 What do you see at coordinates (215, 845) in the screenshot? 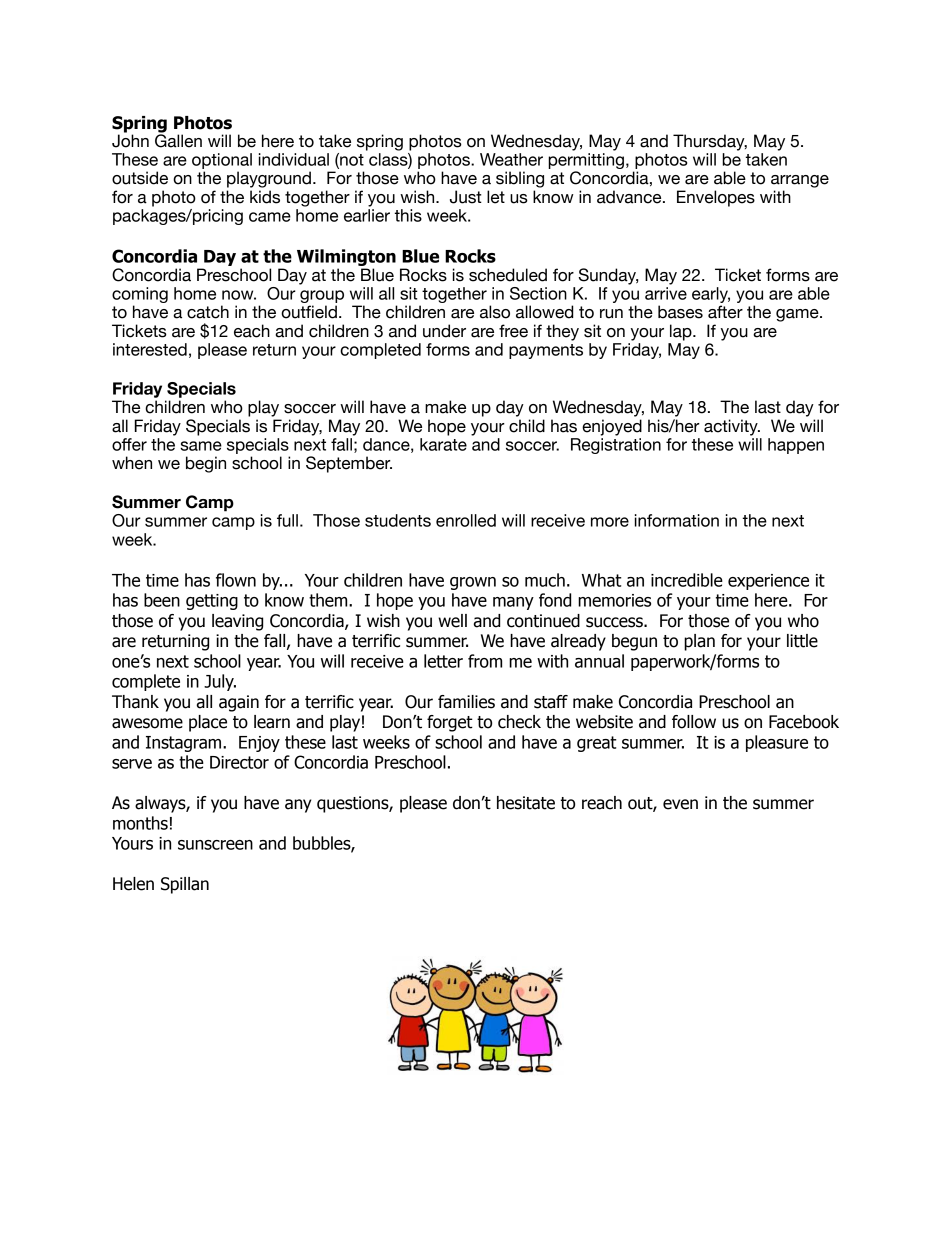
I see `sunscreen` at bounding box center [215, 845].
